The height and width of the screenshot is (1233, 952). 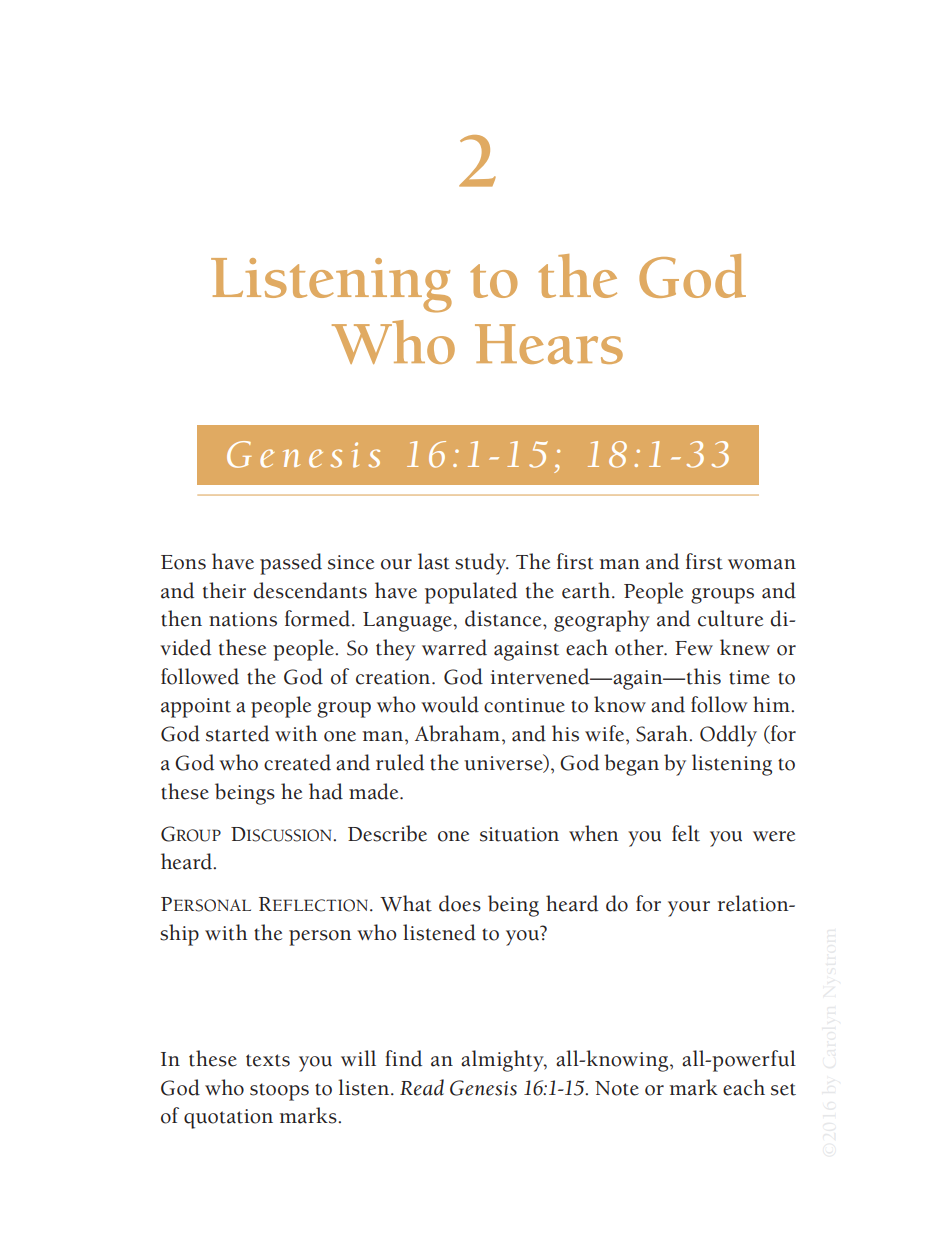 What do you see at coordinates (291, 564) in the screenshot?
I see `passed` at bounding box center [291, 564].
